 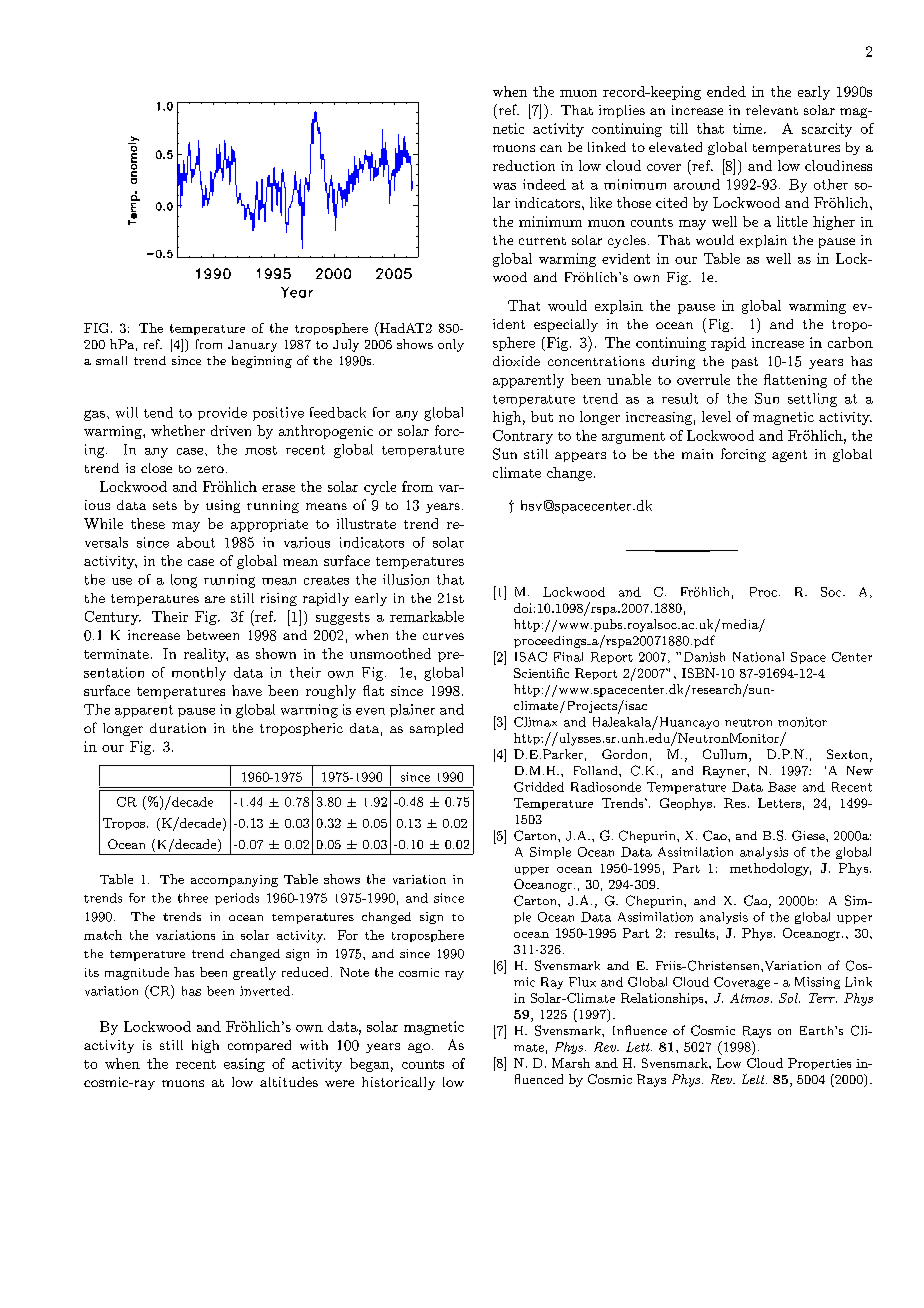 What do you see at coordinates (427, 616) in the page?
I see `remarkable` at bounding box center [427, 616].
